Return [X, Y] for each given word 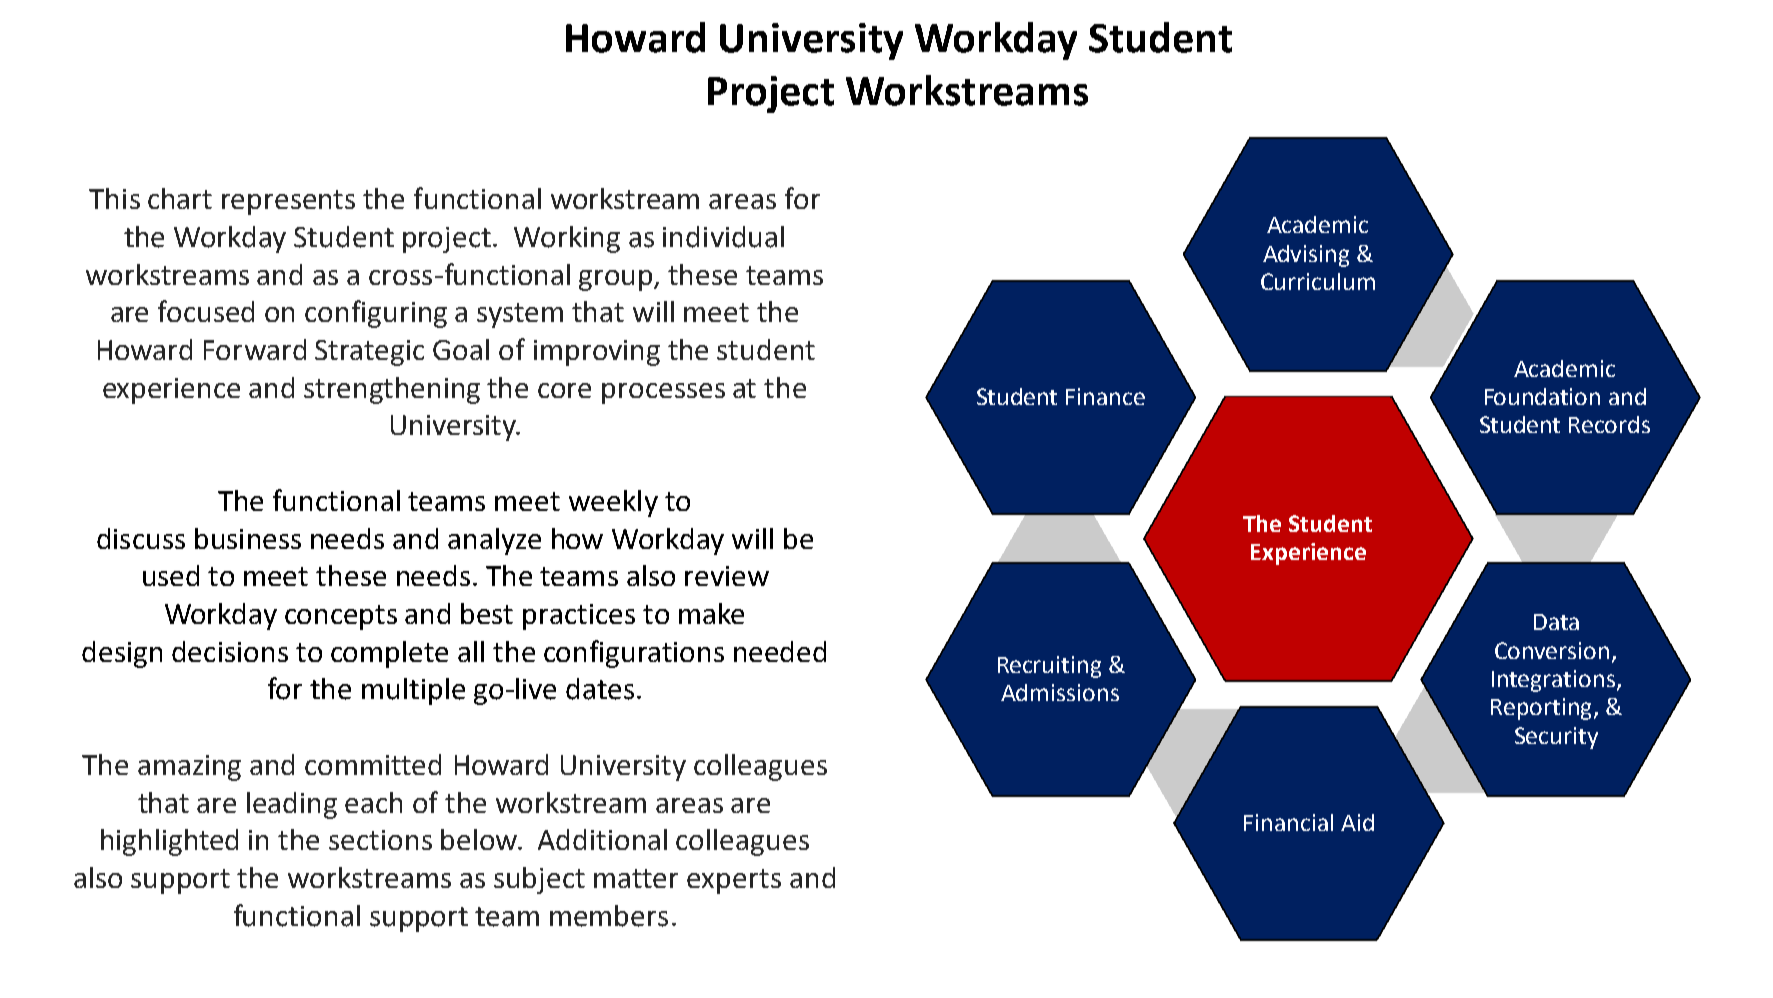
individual [723, 237]
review [727, 576]
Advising [1306, 256]
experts [734, 881]
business [248, 538]
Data [1556, 622]
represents [288, 202]
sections [380, 840]
